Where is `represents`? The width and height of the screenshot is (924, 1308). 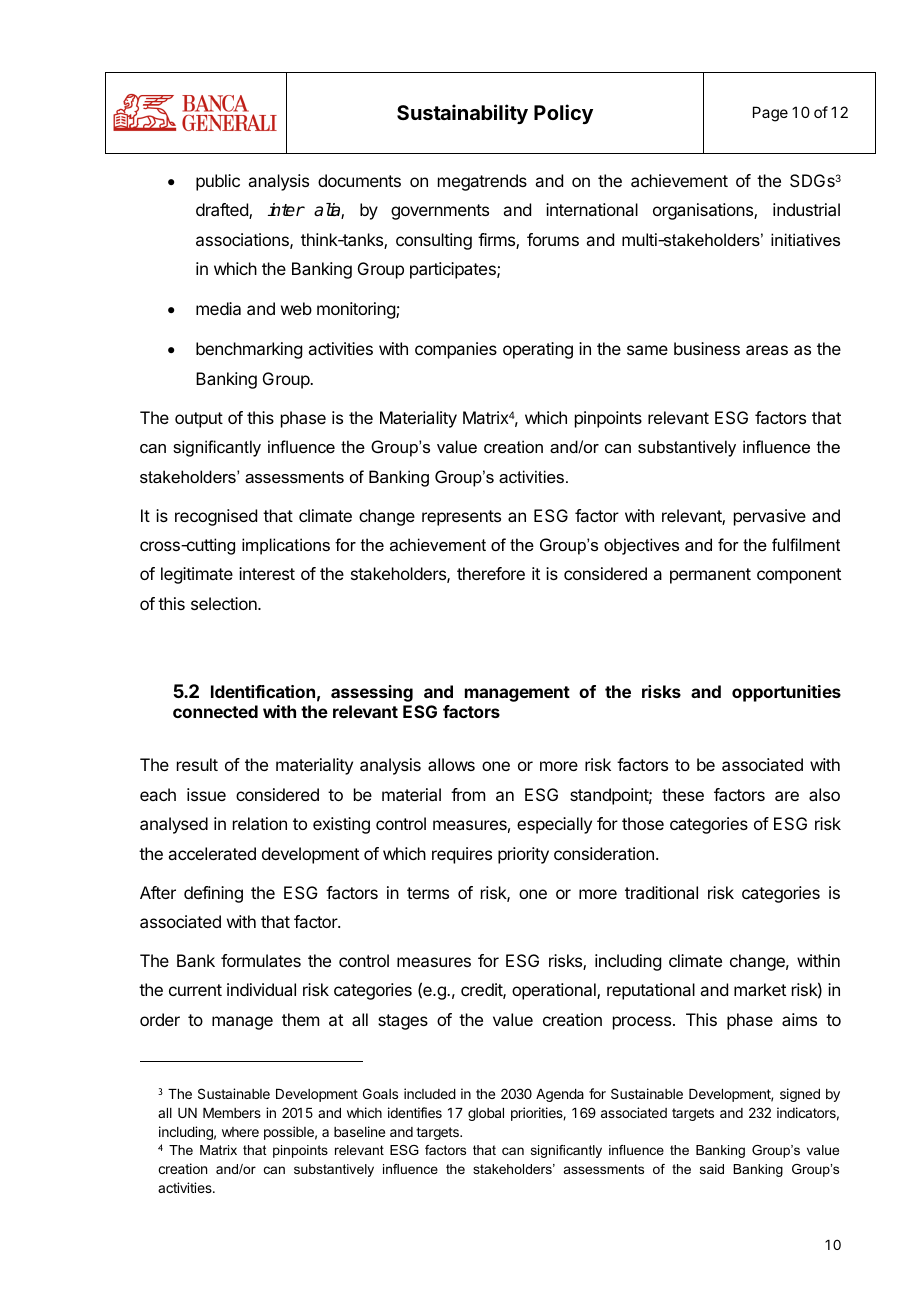 represents is located at coordinates (461, 518).
